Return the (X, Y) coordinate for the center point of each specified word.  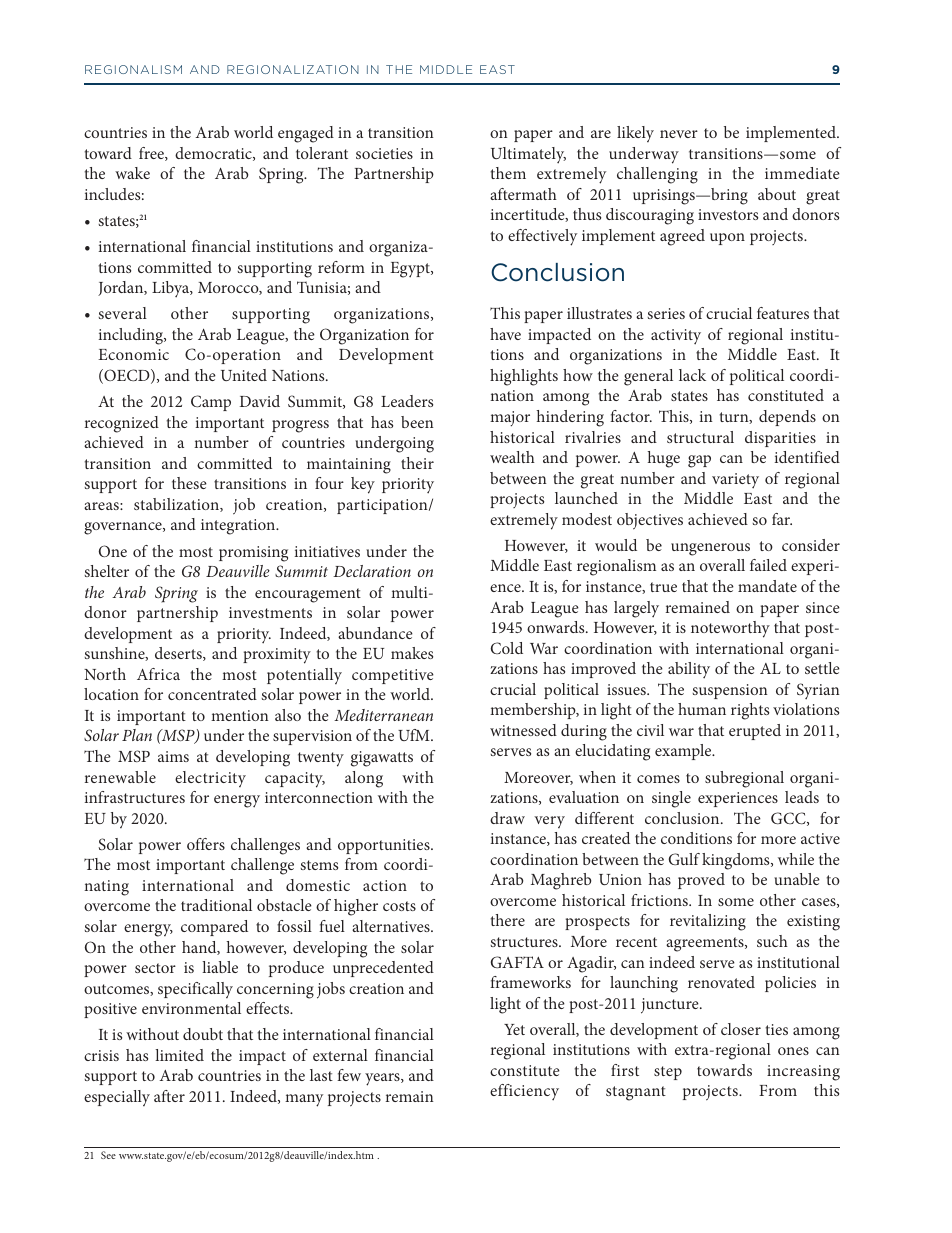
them (508, 173)
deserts (179, 654)
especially (117, 1098)
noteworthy (730, 629)
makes (412, 653)
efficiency (524, 1092)
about (777, 194)
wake (132, 173)
